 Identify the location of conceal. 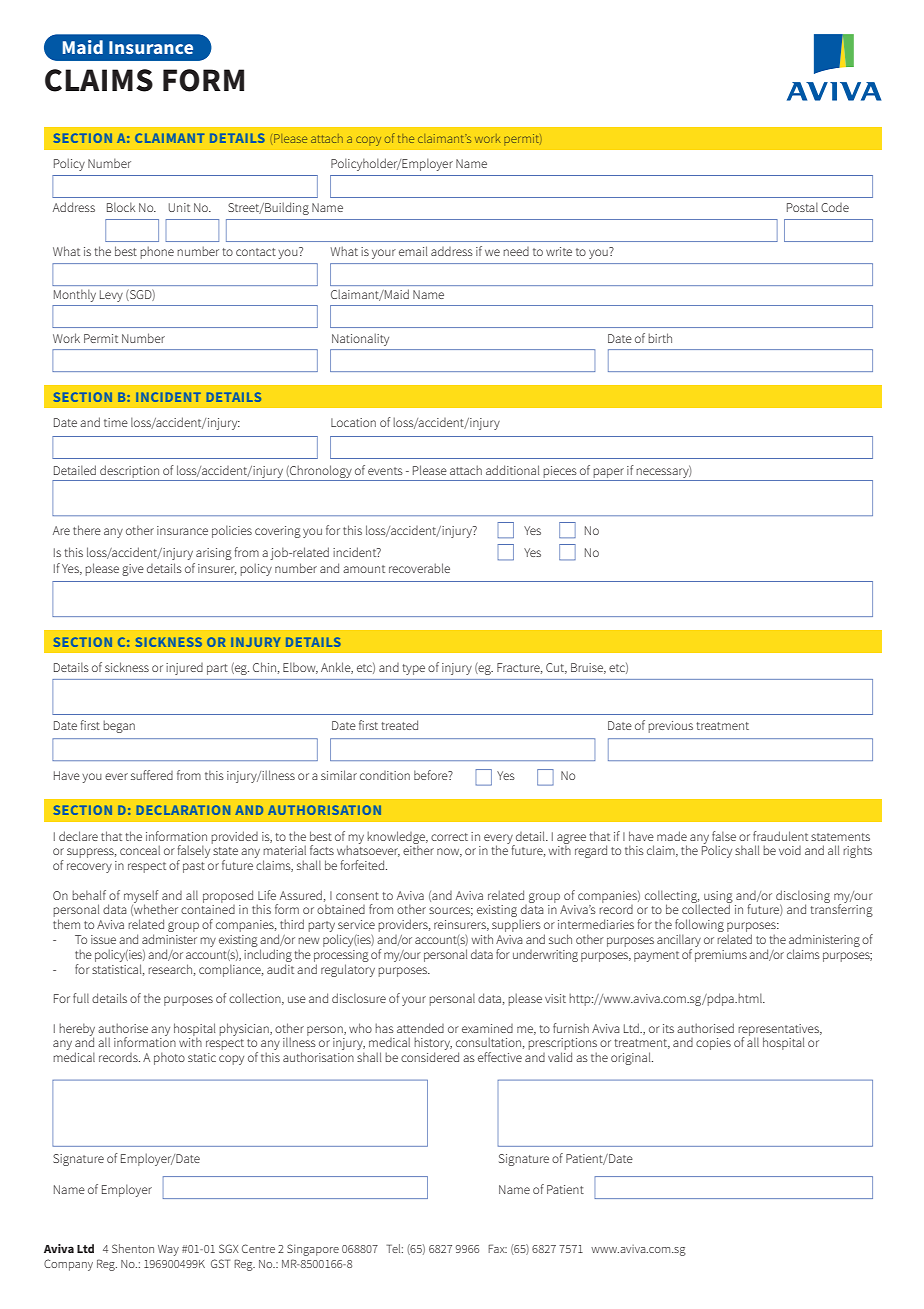
(140, 850).
